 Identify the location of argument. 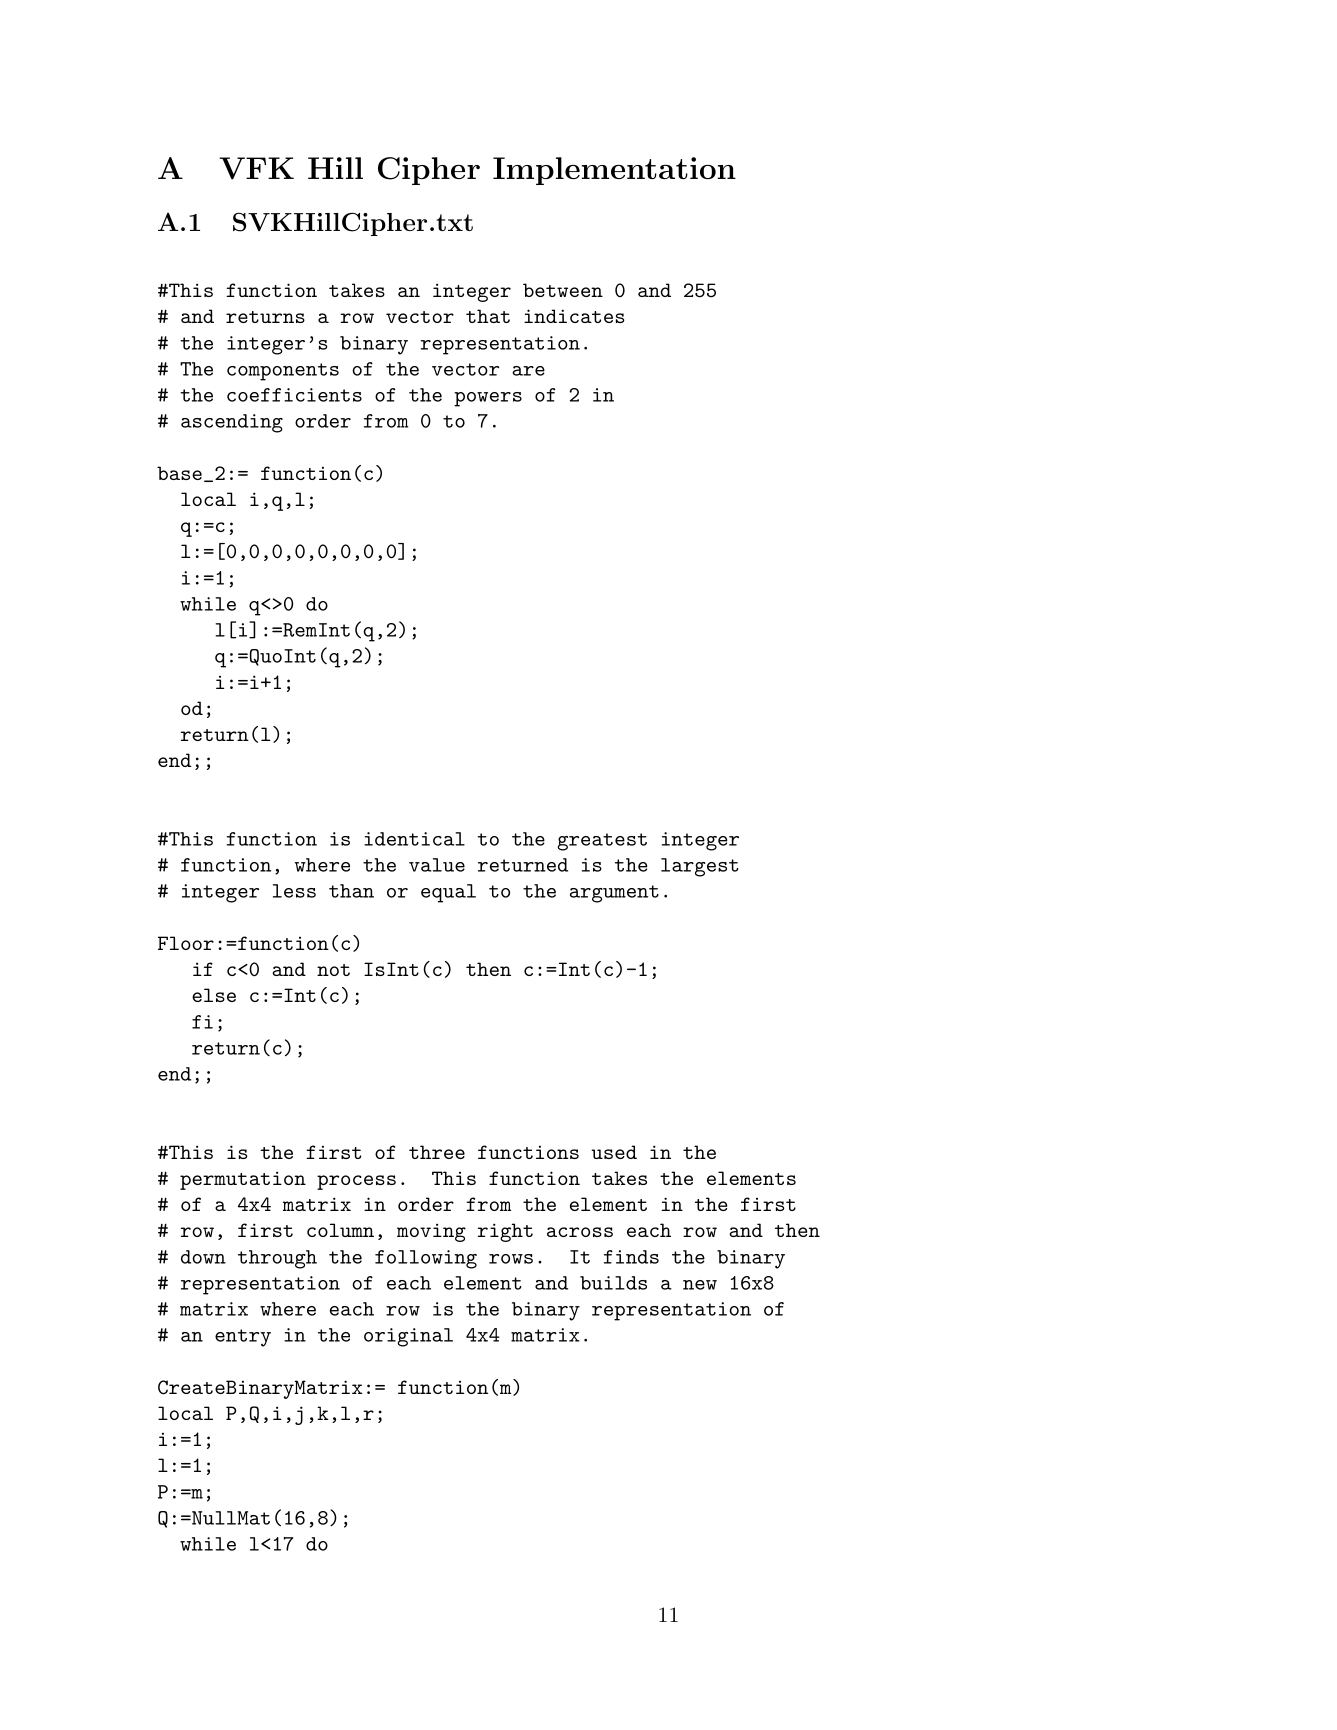
(614, 894).
